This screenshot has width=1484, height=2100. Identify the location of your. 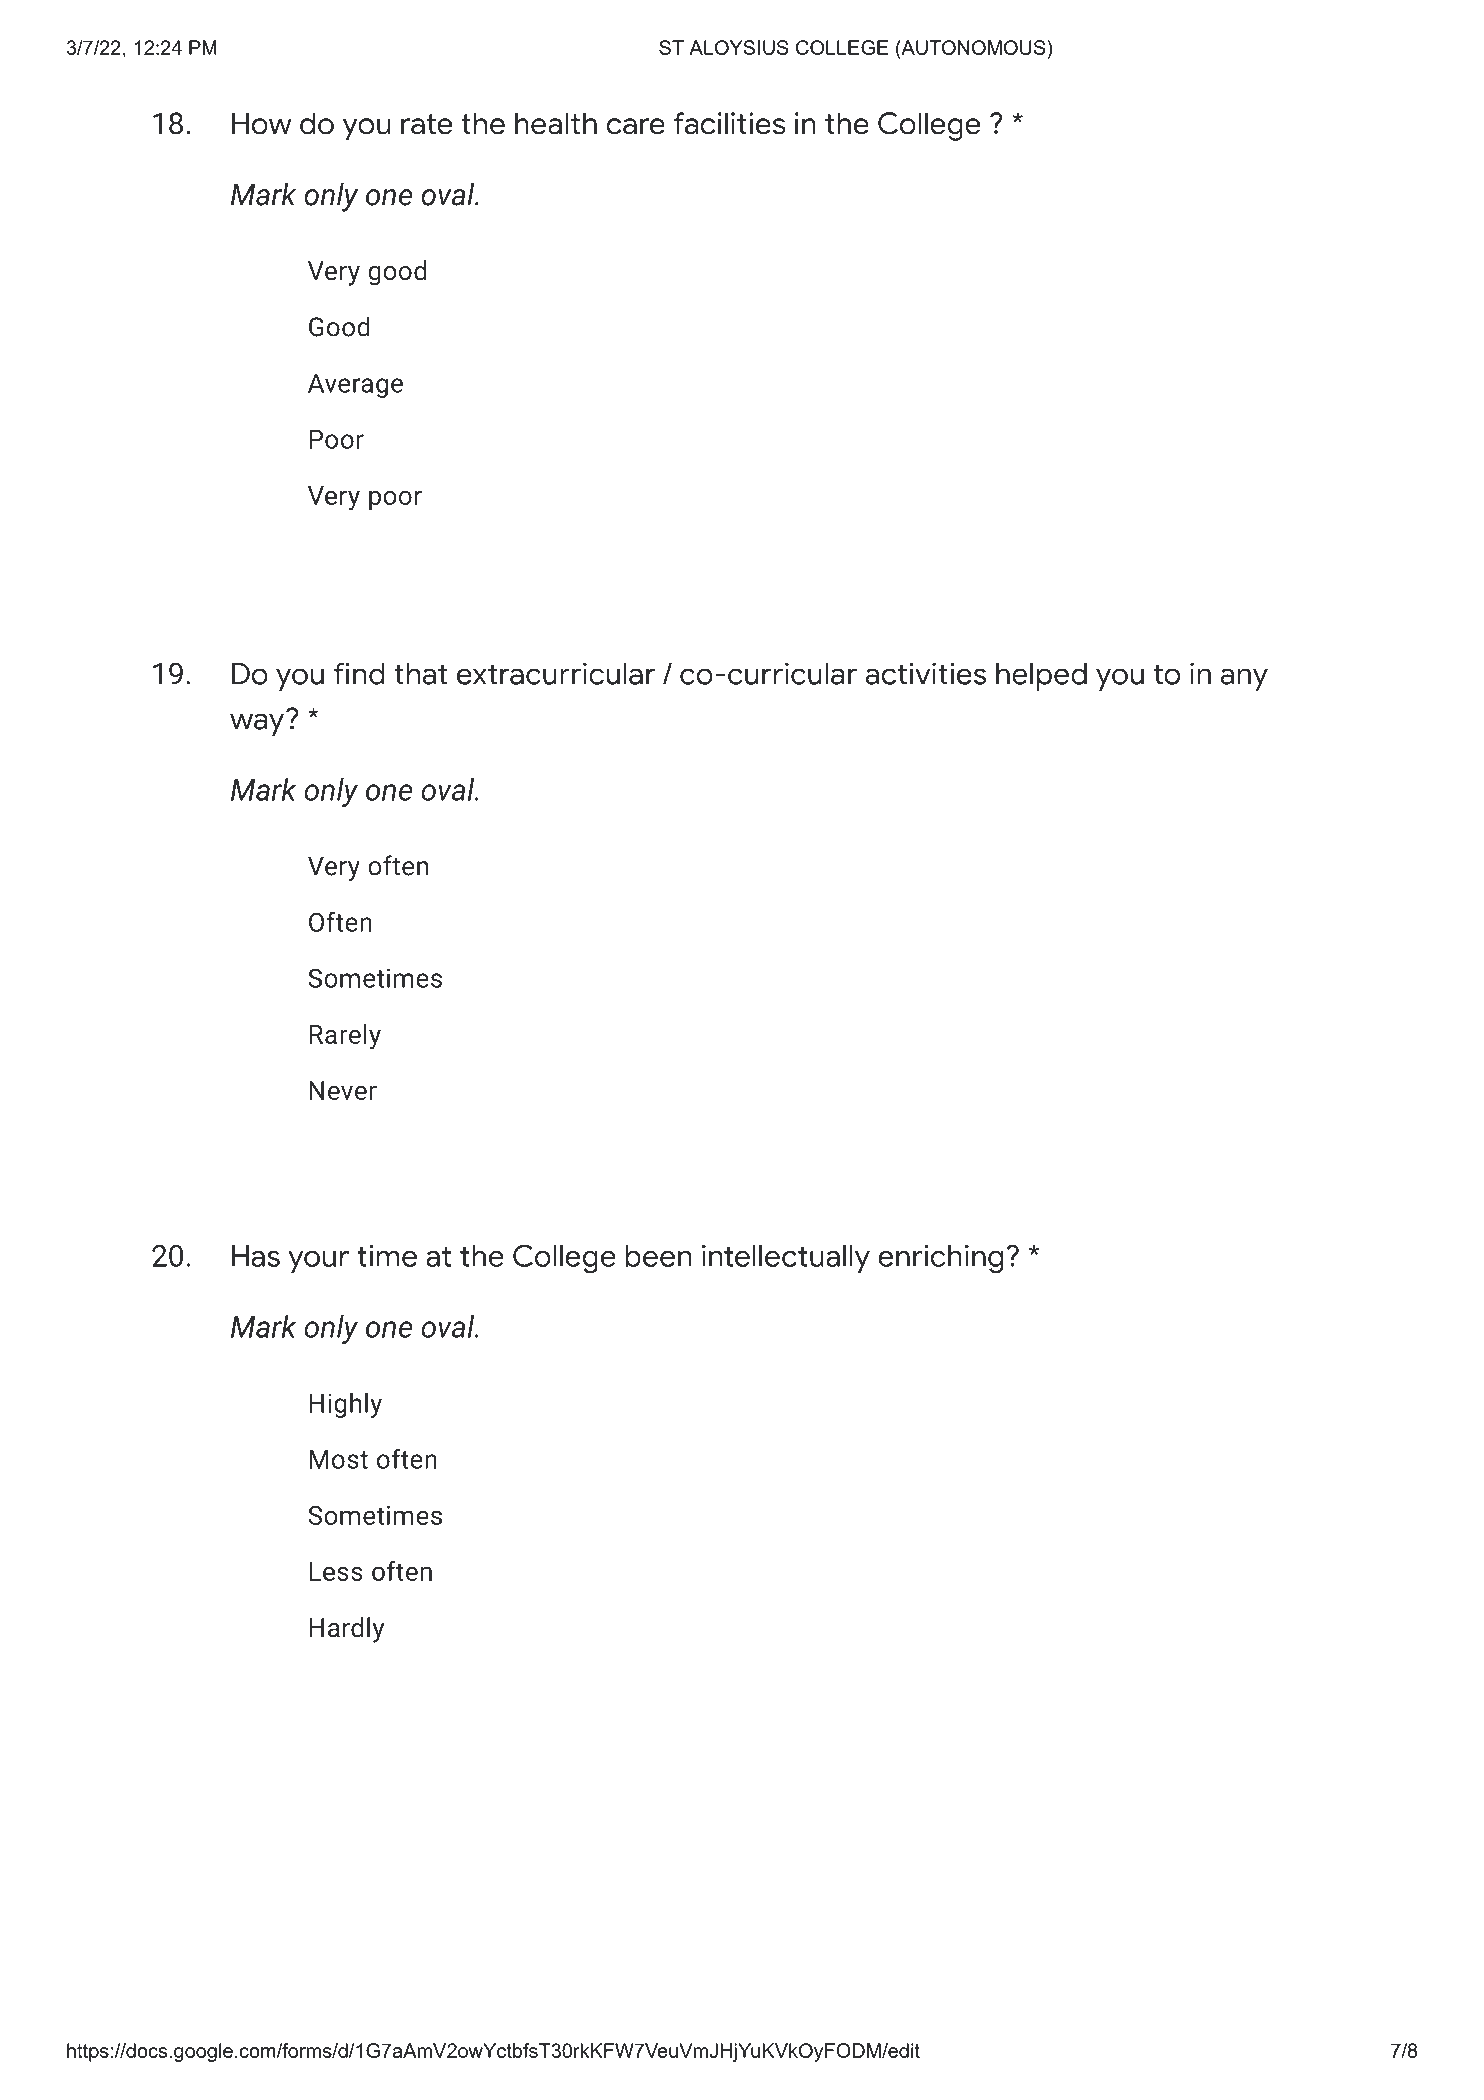
(318, 1262).
